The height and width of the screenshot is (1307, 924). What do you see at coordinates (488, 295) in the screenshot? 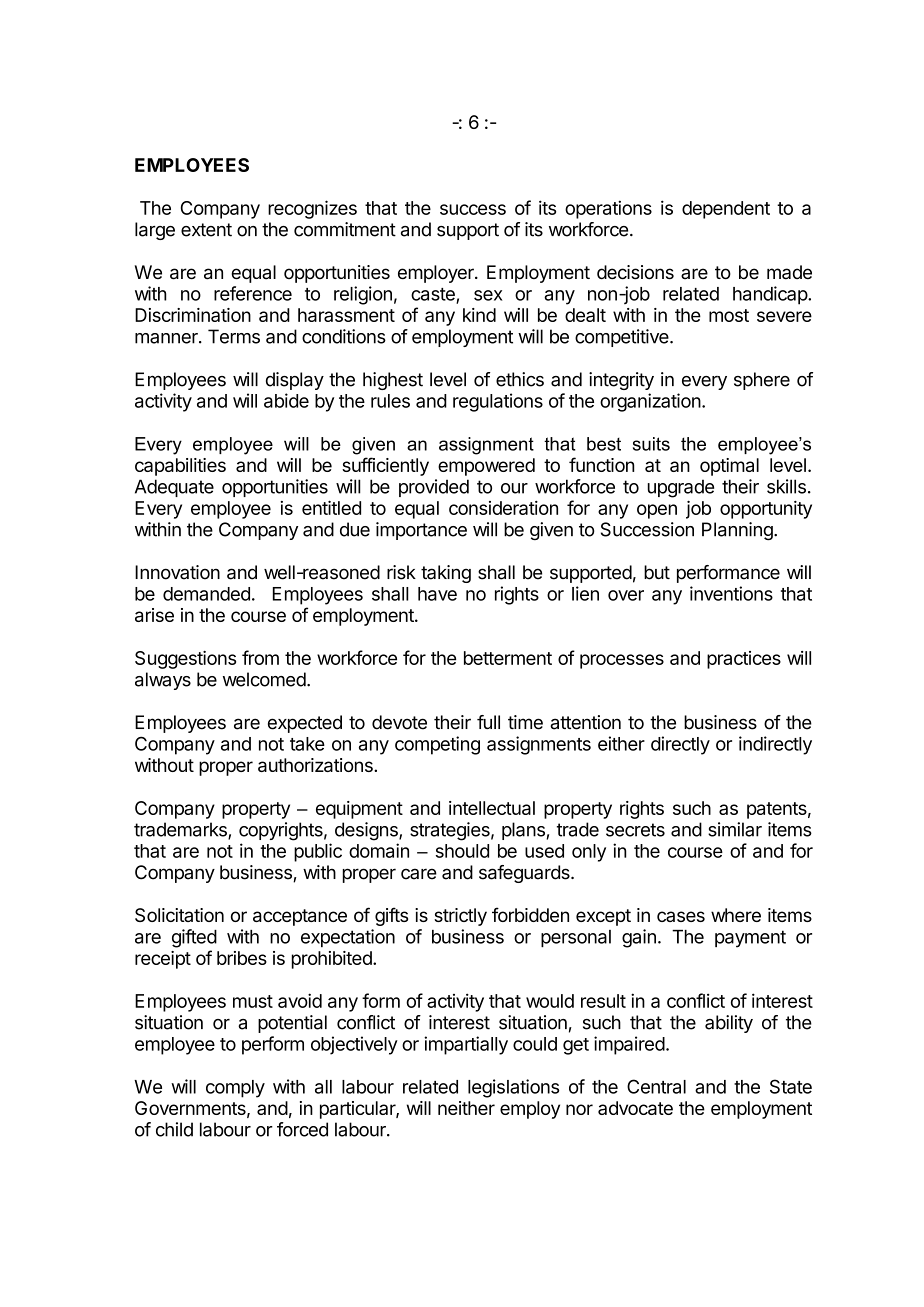
I see `sex` at bounding box center [488, 295].
